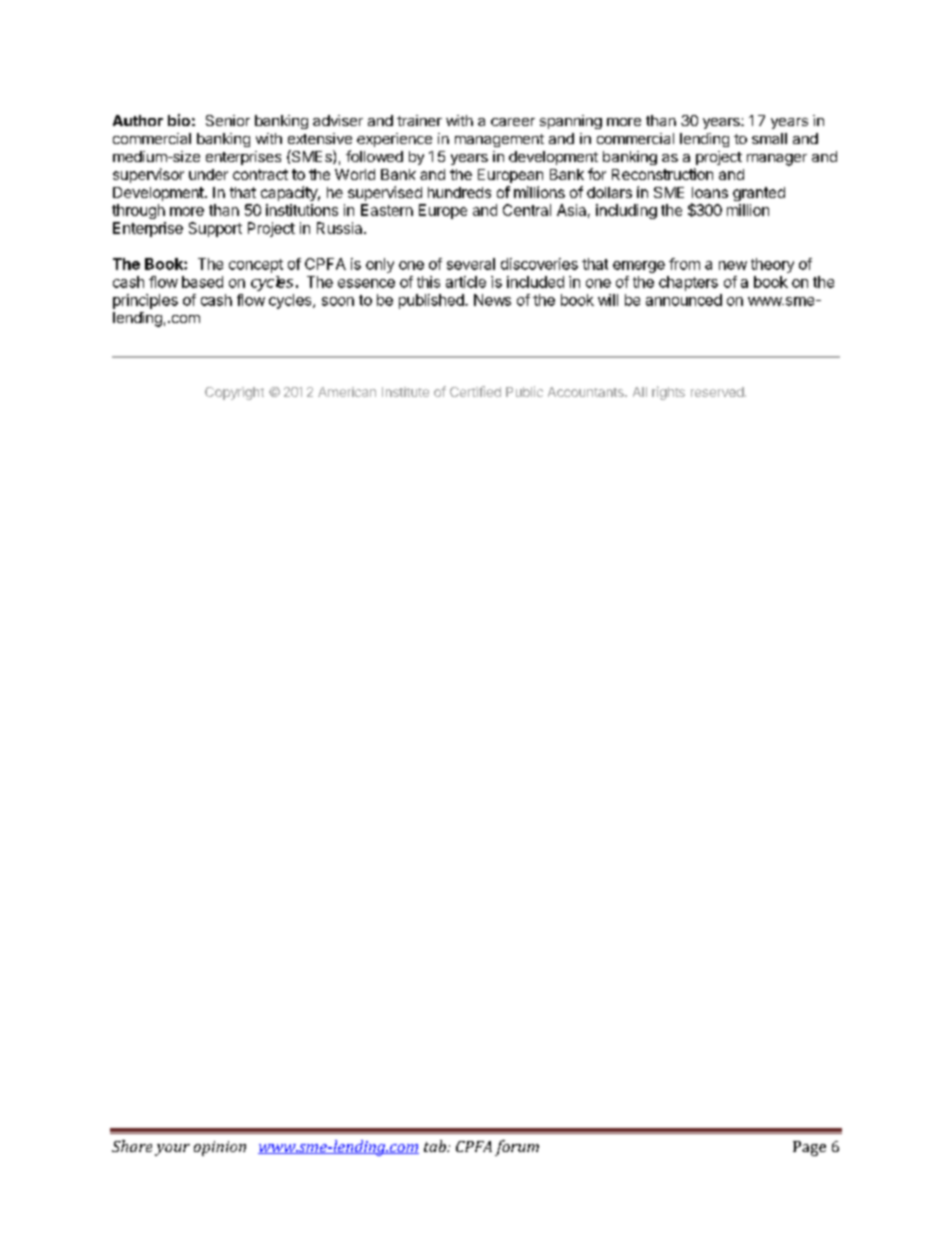 The height and width of the screenshot is (1233, 952). What do you see at coordinates (769, 138) in the screenshot?
I see `small` at bounding box center [769, 138].
